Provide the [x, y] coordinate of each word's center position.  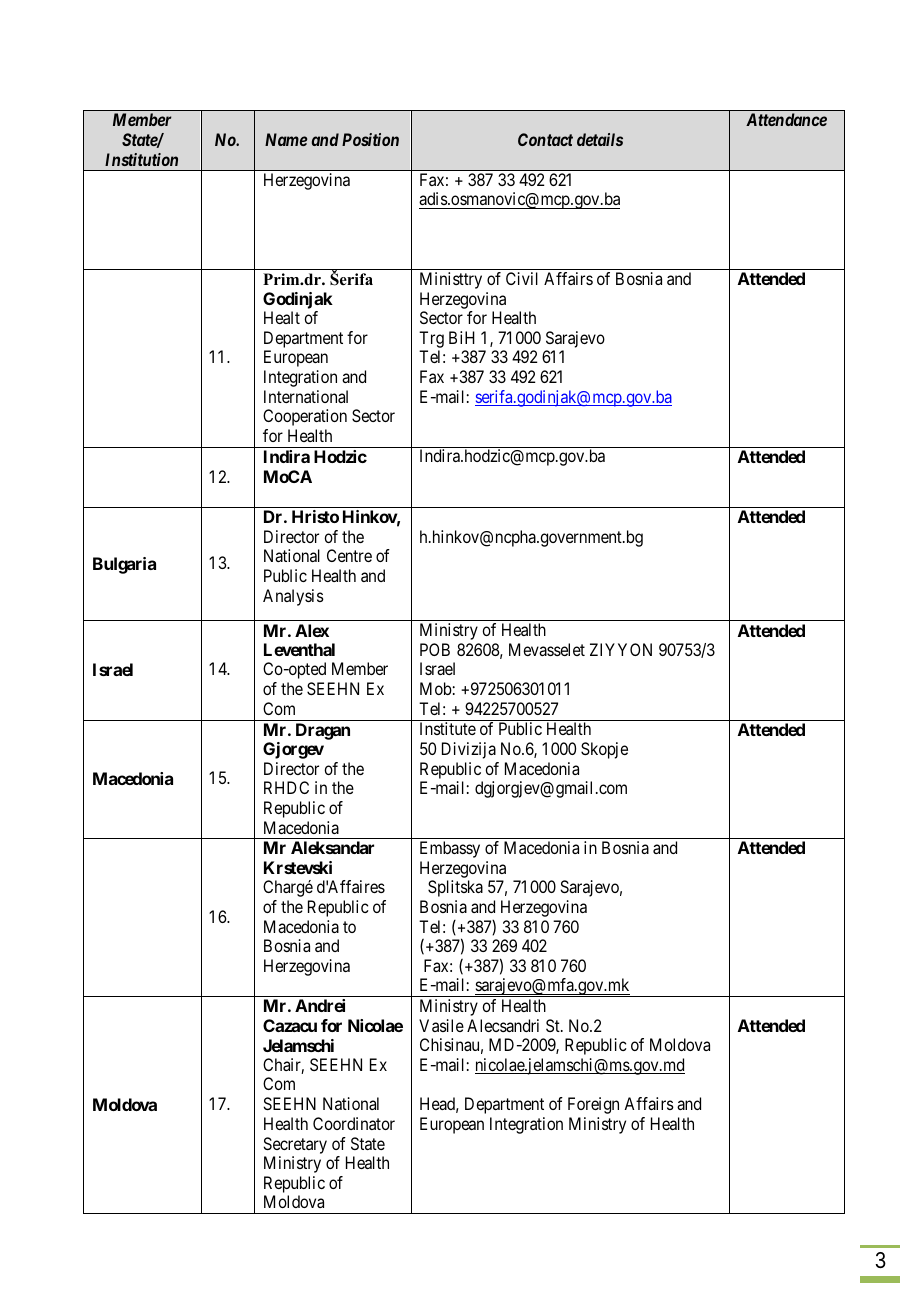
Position [370, 139]
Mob [436, 688]
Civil [522, 278]
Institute [448, 728]
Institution [141, 159]
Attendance [786, 119]
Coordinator [354, 1123]
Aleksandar [332, 847]
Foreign [593, 1105]
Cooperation [305, 417]
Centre [349, 555]
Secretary [295, 1145]
